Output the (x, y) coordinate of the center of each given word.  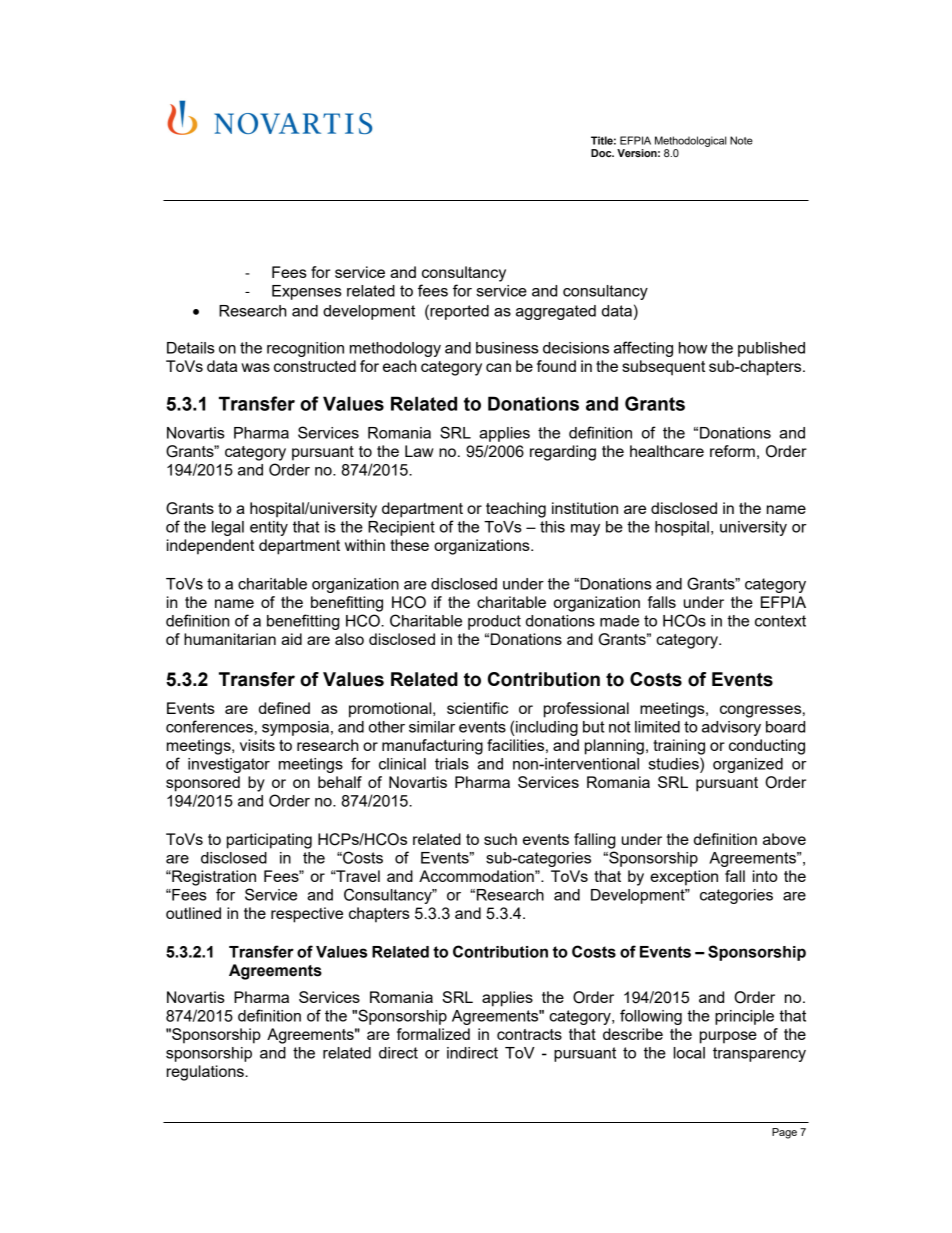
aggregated (556, 312)
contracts (529, 1034)
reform (732, 451)
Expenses (307, 292)
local (689, 1053)
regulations (206, 1073)
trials (452, 764)
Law (419, 451)
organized (748, 765)
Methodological (690, 141)
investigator (229, 765)
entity (269, 528)
